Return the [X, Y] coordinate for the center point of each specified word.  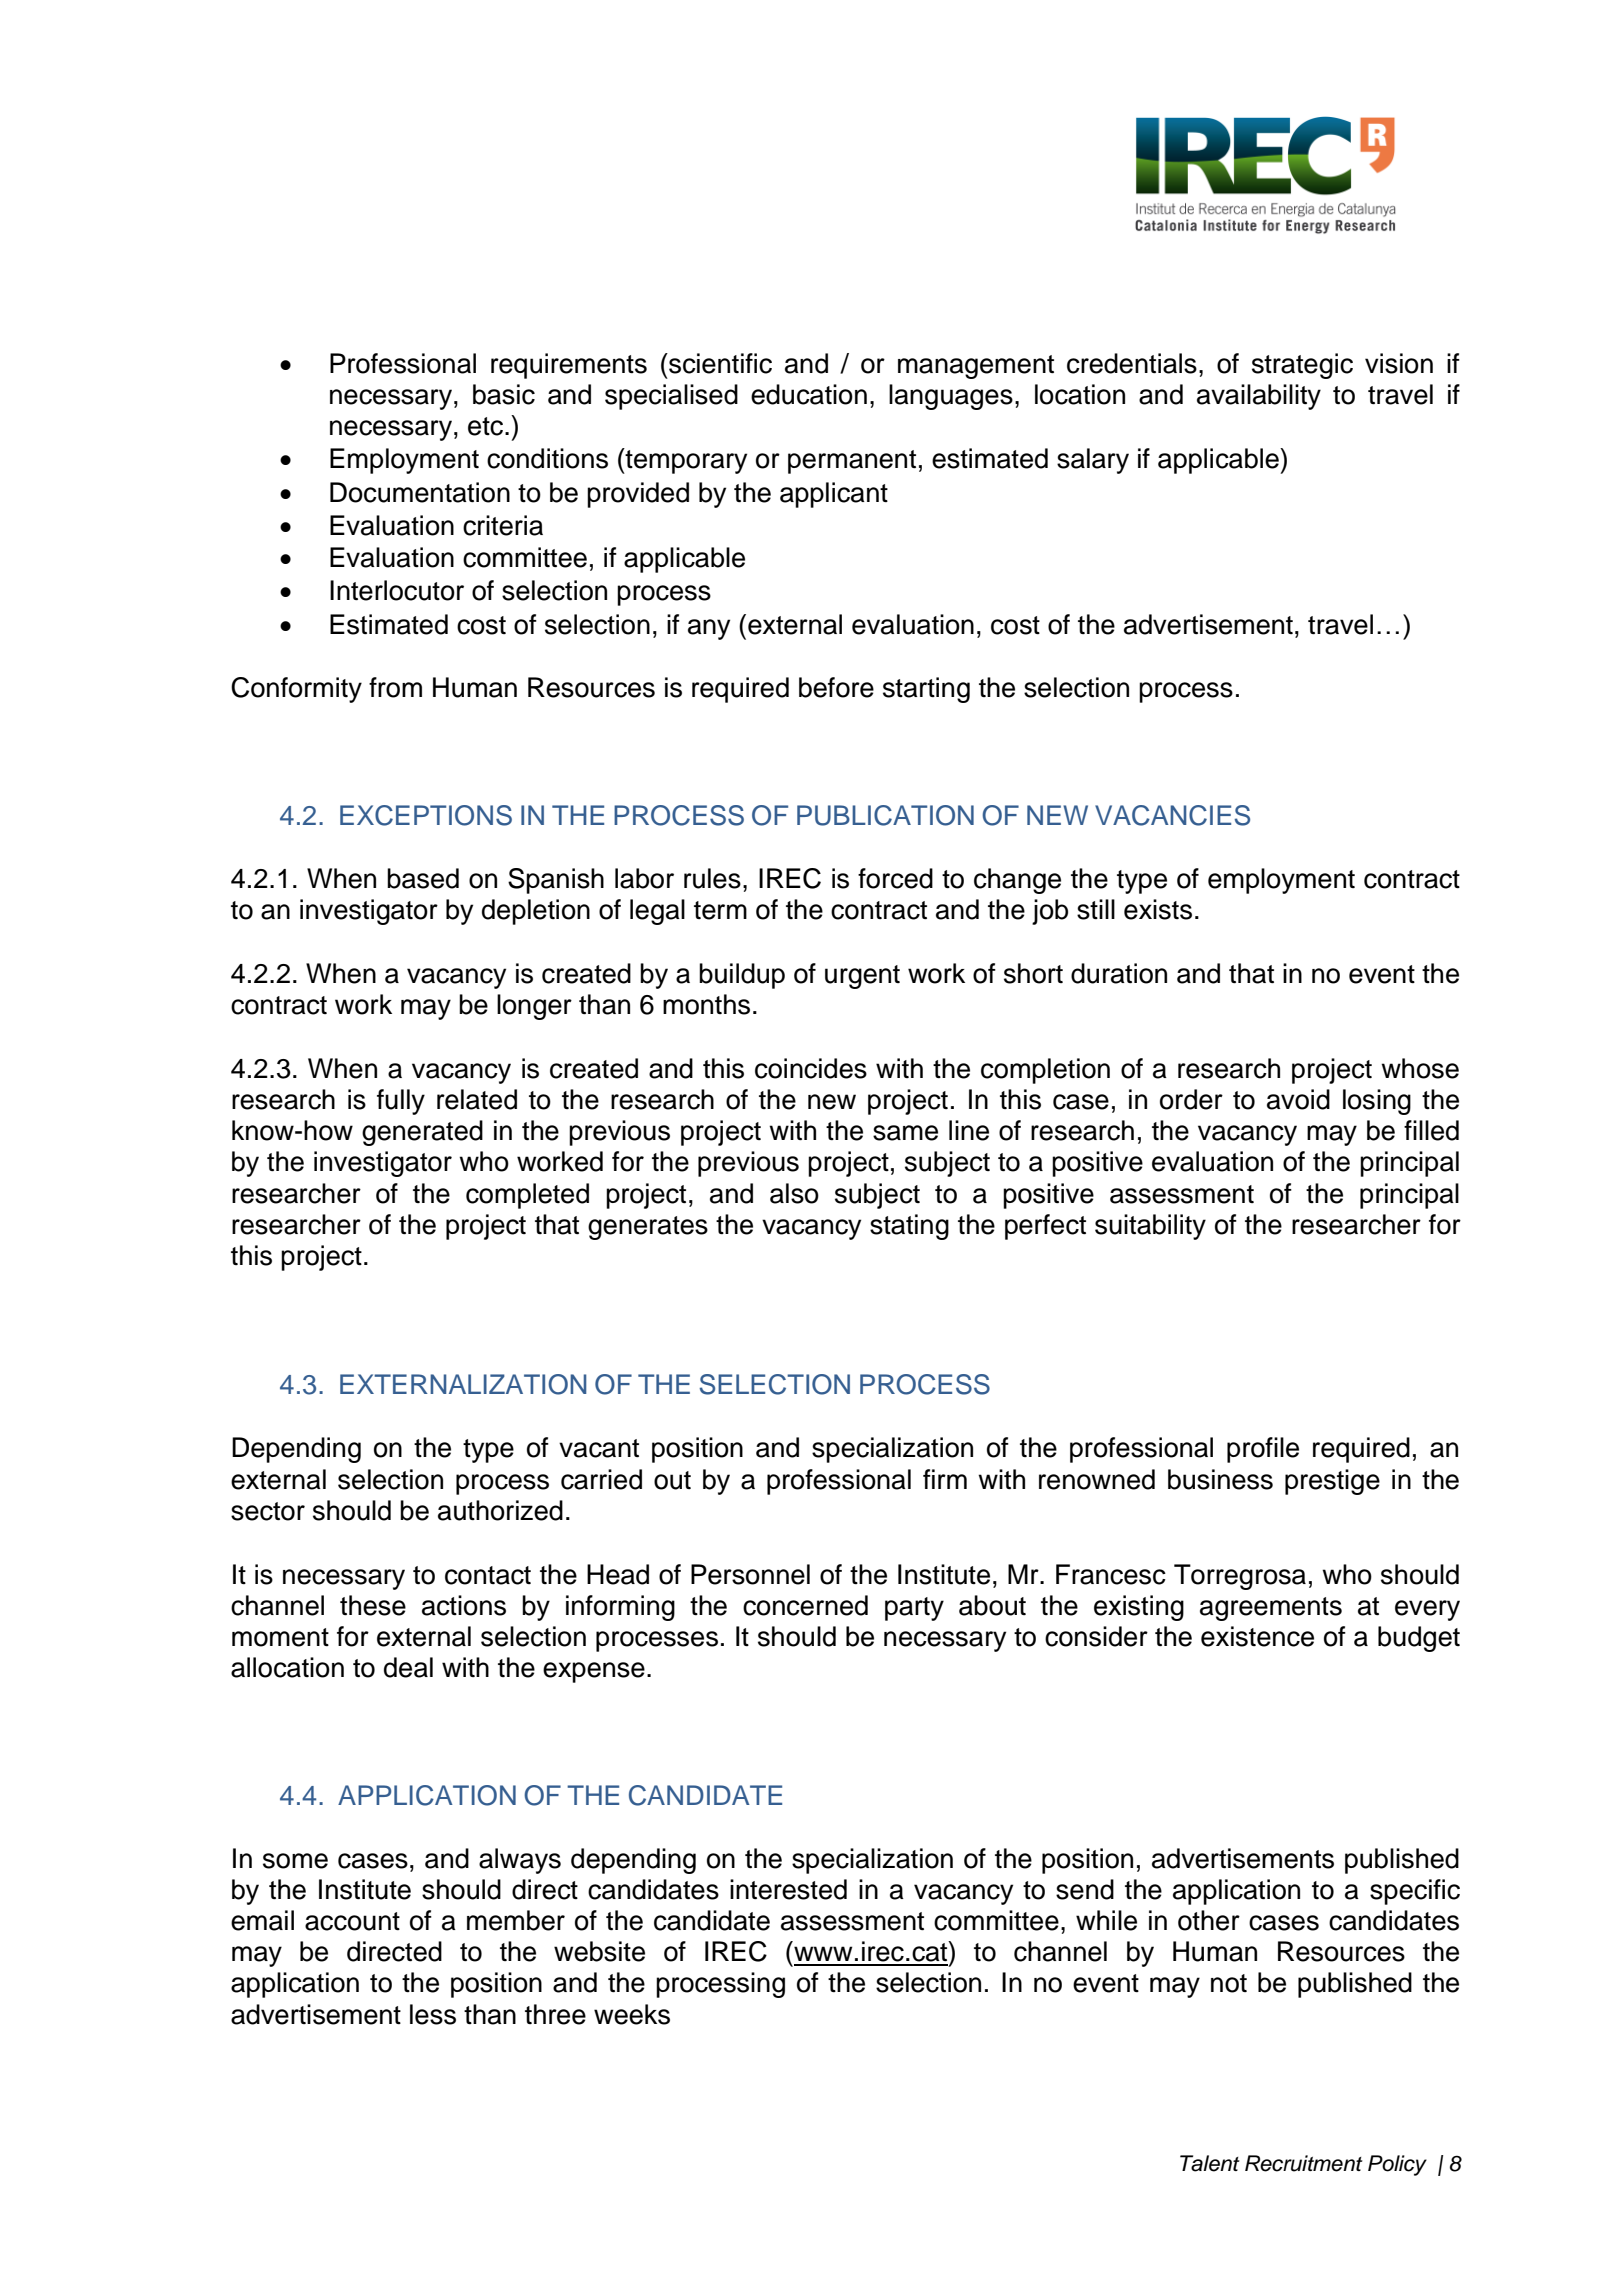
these [373, 1605]
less [433, 2014]
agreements [1271, 1609]
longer [534, 1007]
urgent [862, 977]
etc [487, 426]
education [809, 394]
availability [1259, 397]
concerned [805, 1605]
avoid [1298, 1099]
